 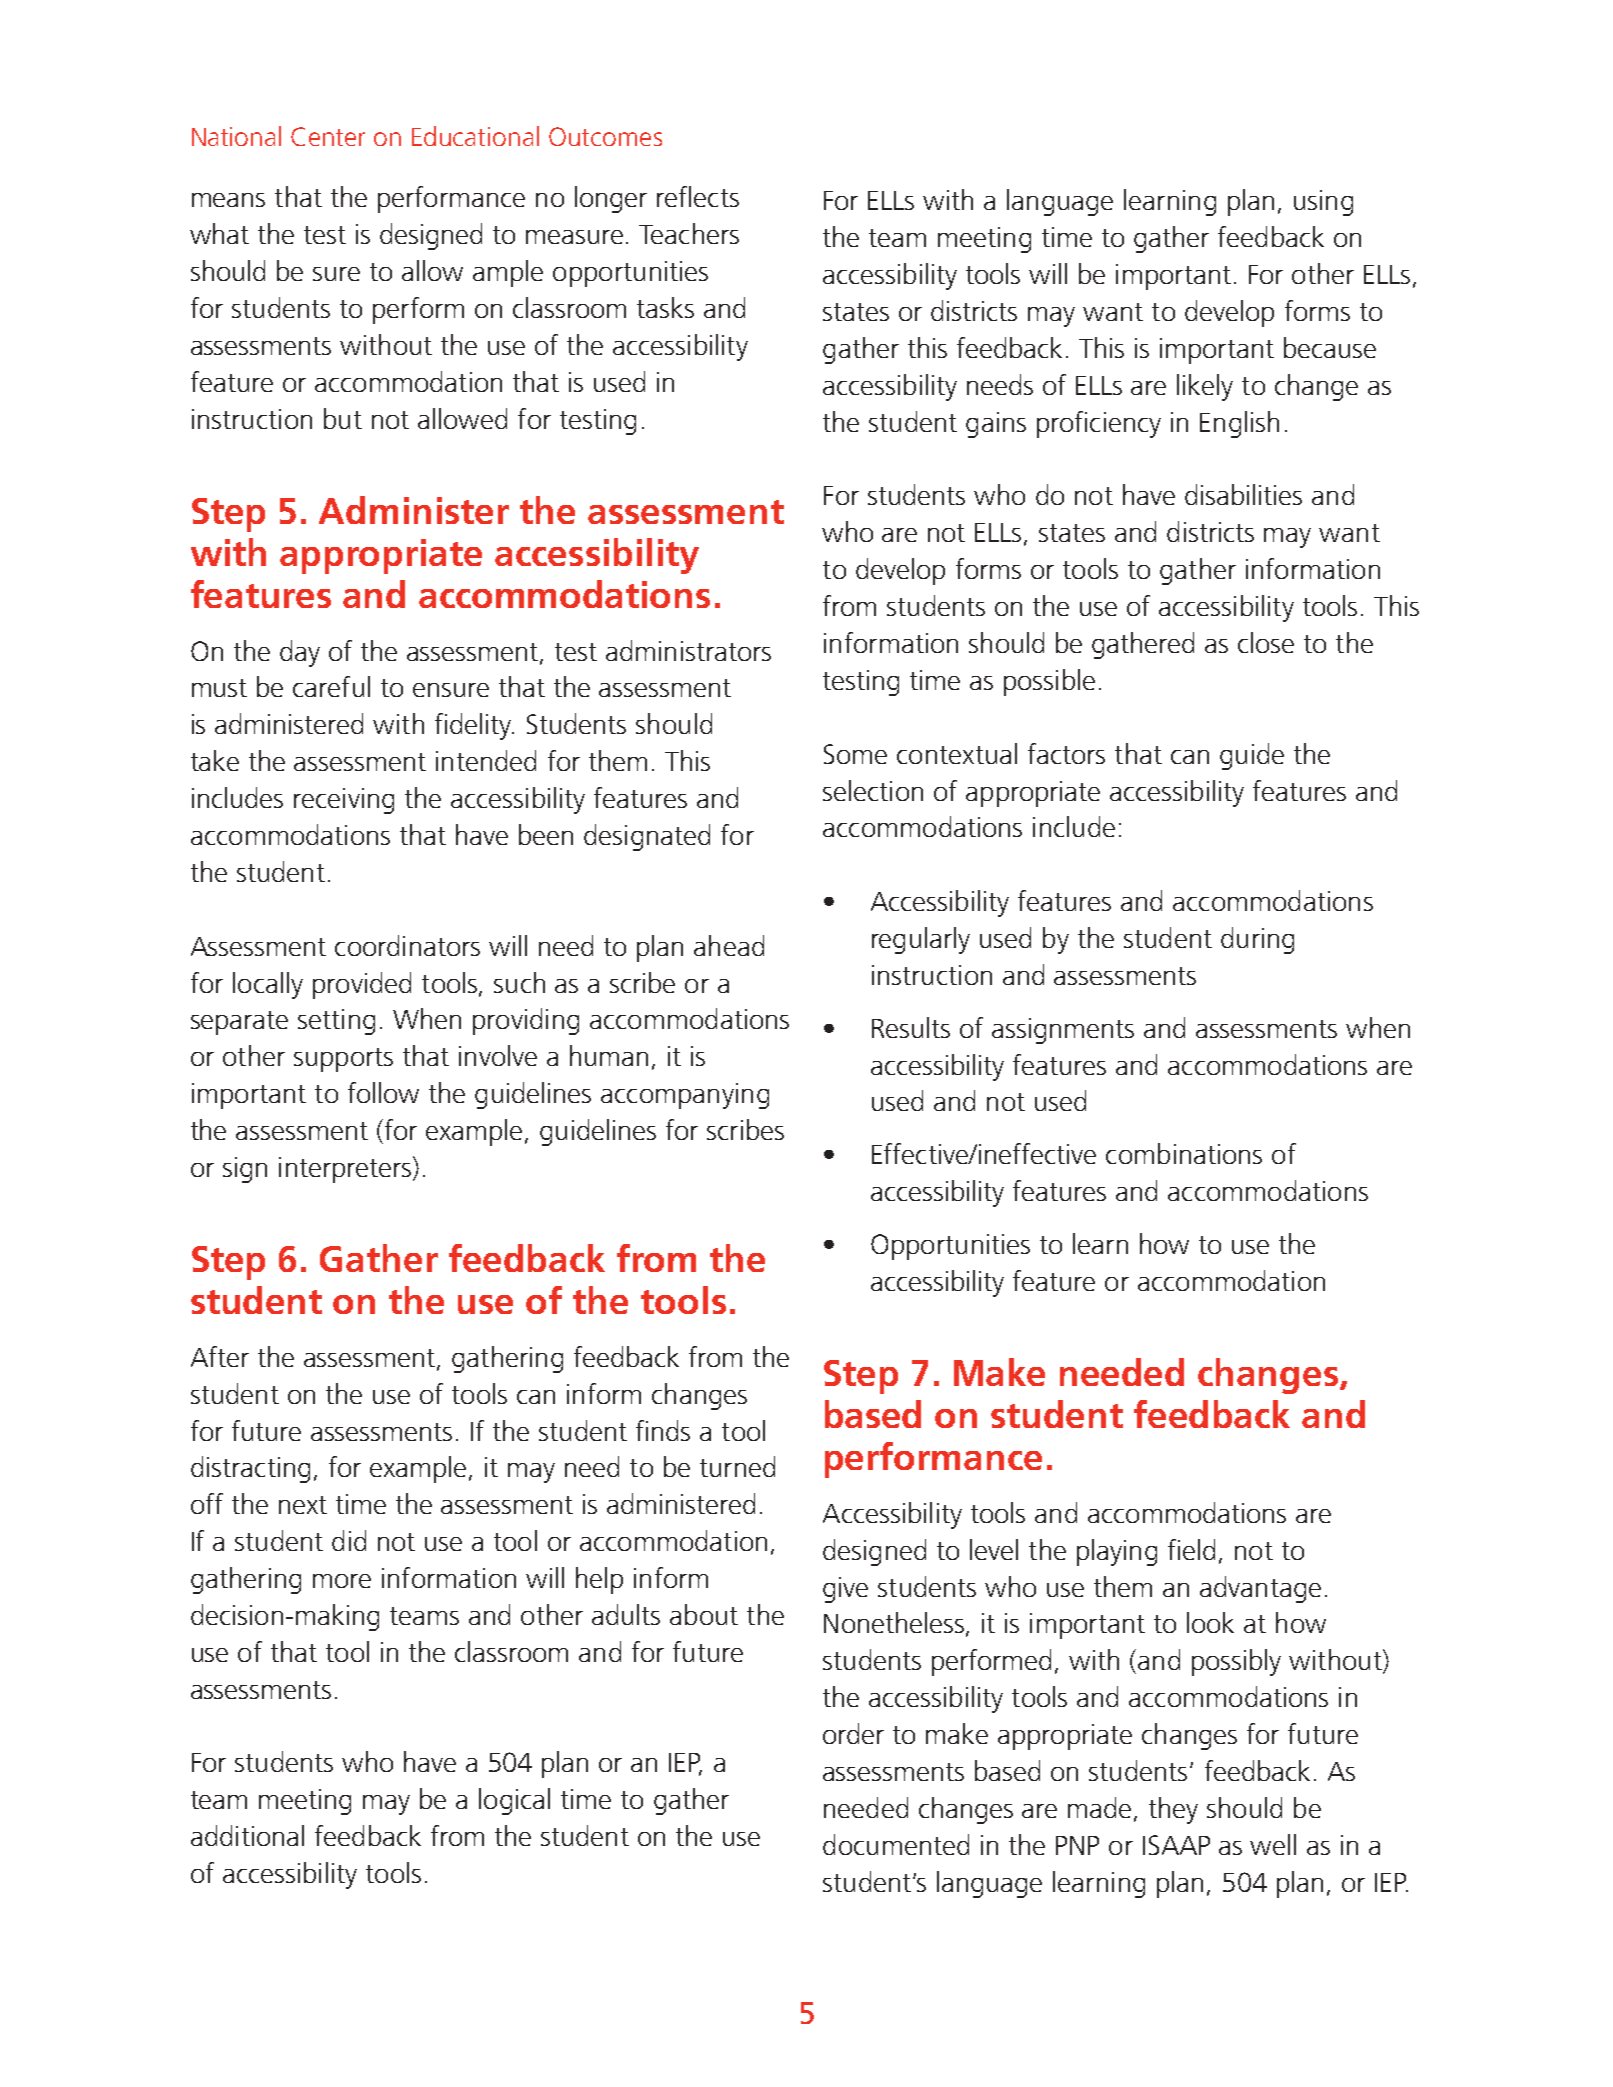 What do you see at coordinates (855, 754) in the screenshot?
I see `Some` at bounding box center [855, 754].
